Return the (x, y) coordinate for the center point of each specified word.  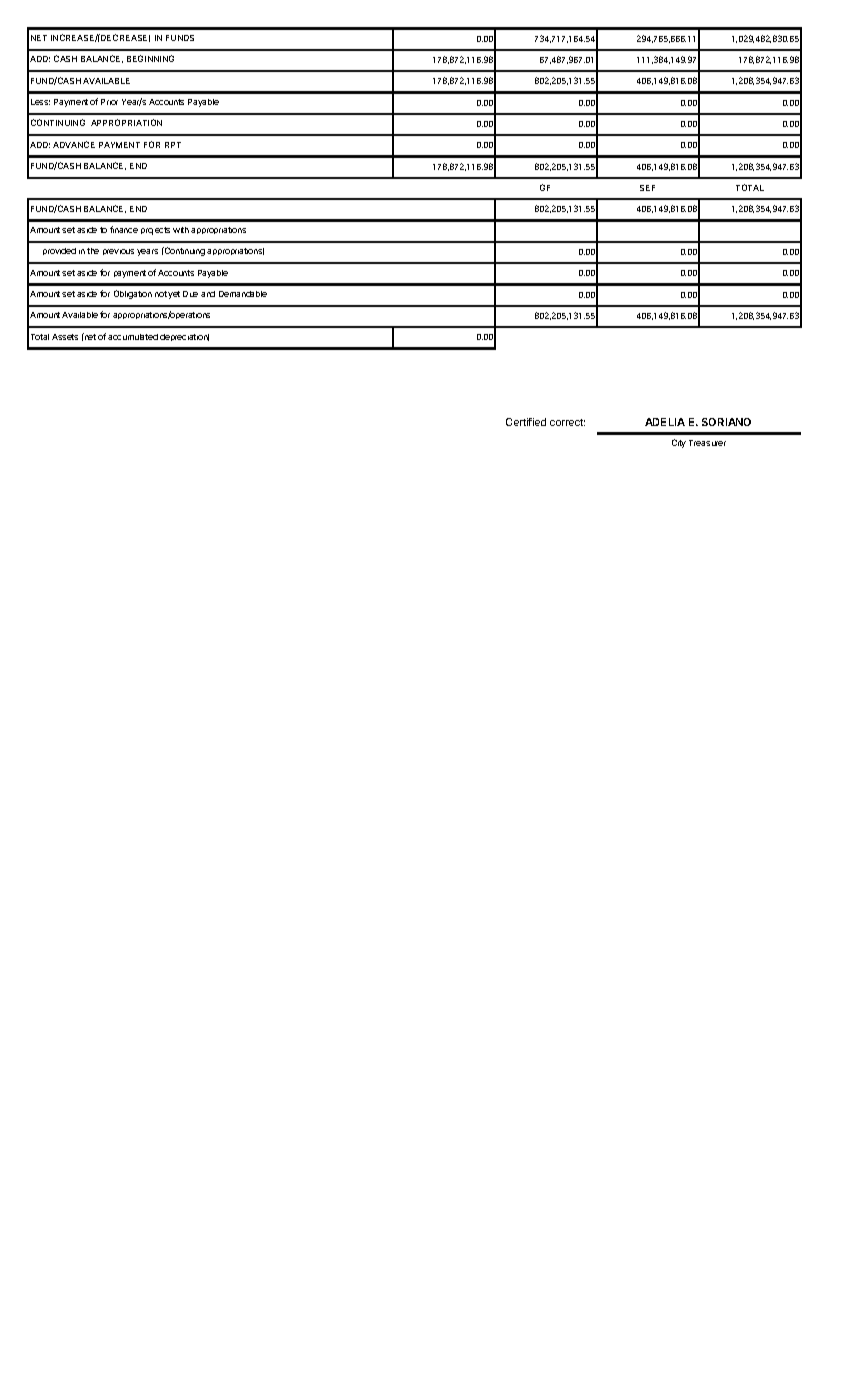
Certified (526, 422)
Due (190, 294)
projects (155, 231)
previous (118, 252)
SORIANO (726, 422)
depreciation (184, 337)
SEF (647, 188)
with (181, 230)
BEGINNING (150, 58)
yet (174, 295)
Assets (65, 337)
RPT (173, 145)
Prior (109, 102)
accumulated (133, 337)
